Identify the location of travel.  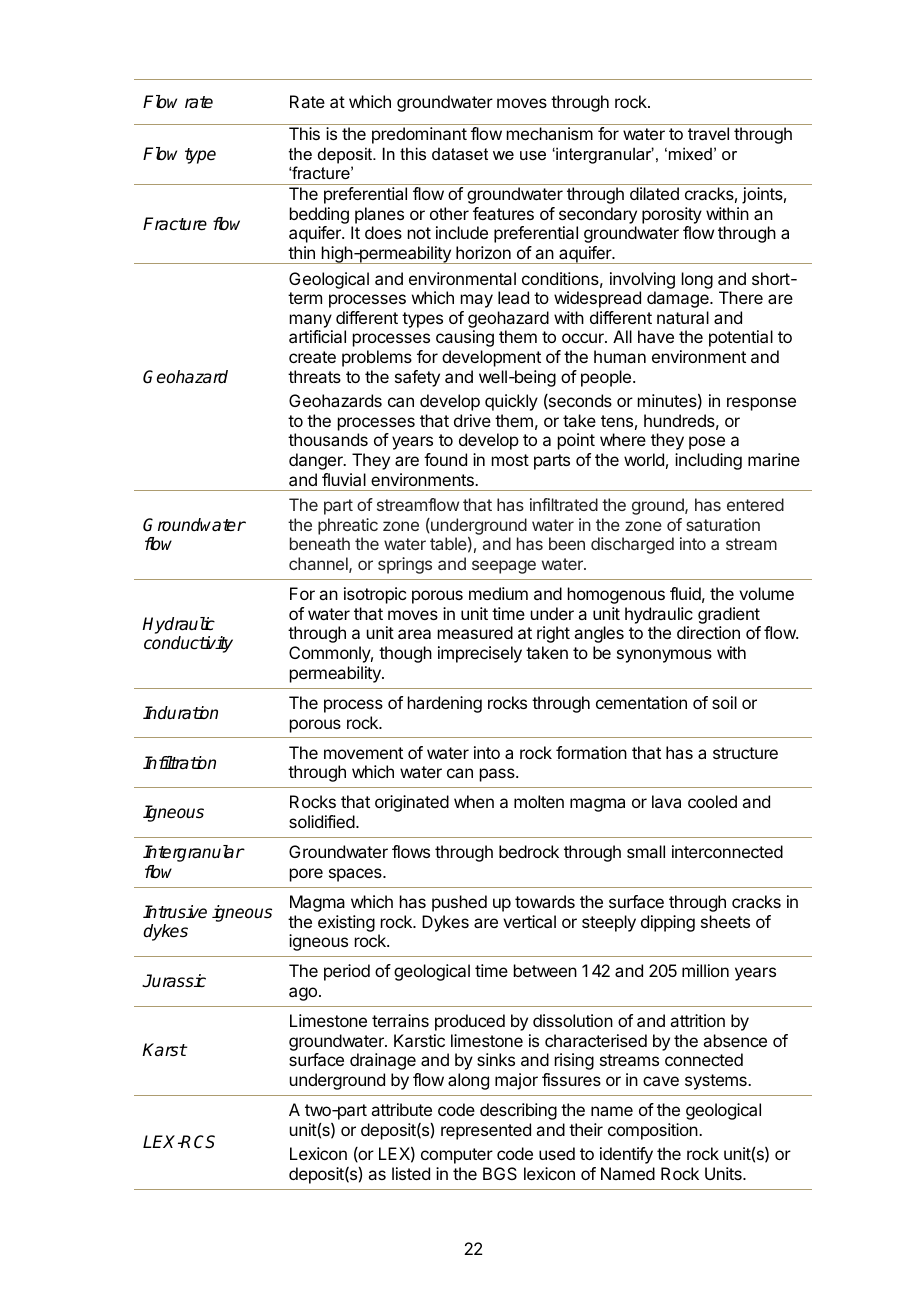
(708, 133).
